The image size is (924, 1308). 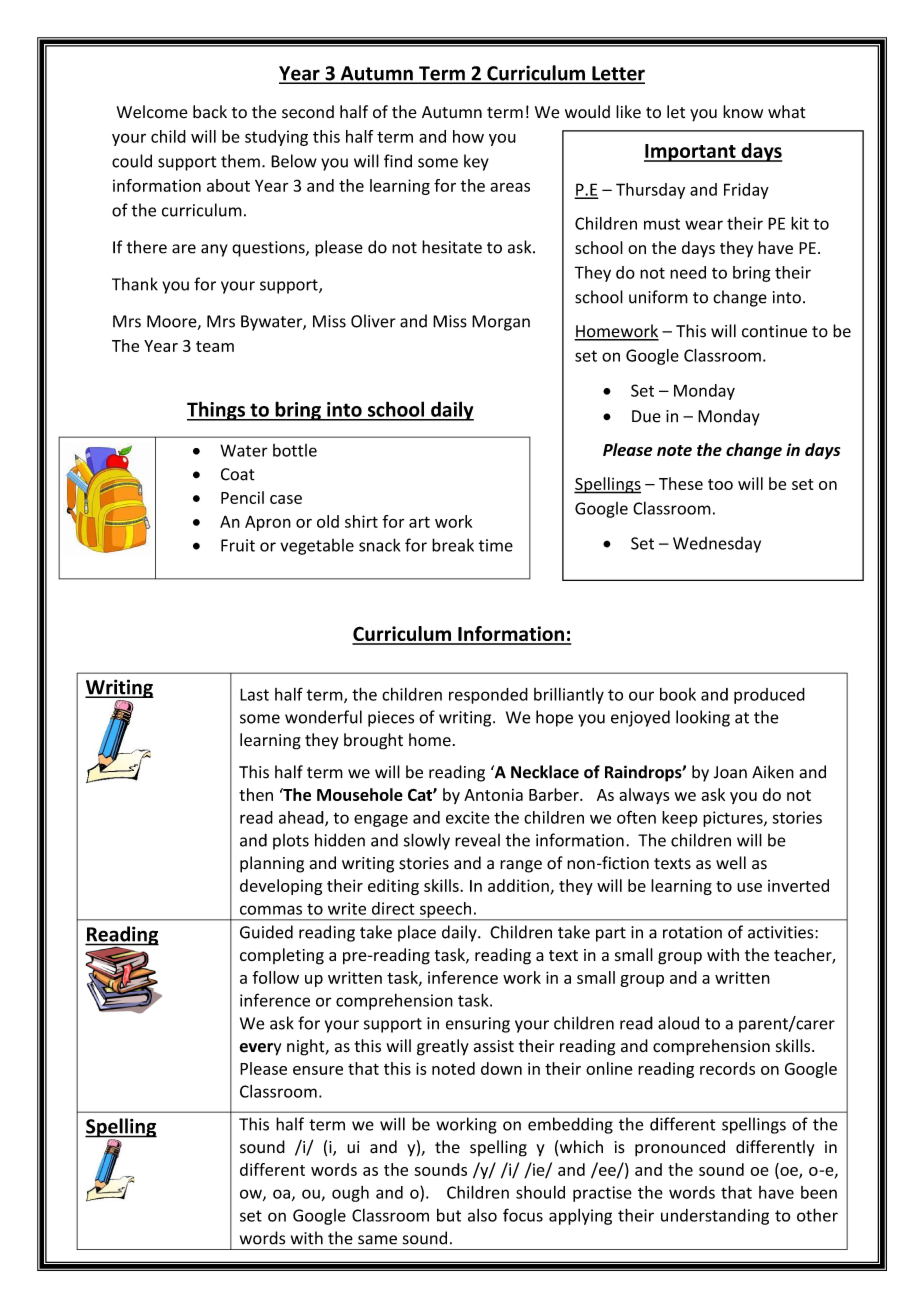 What do you see at coordinates (482, 1215) in the screenshot?
I see `also` at bounding box center [482, 1215].
